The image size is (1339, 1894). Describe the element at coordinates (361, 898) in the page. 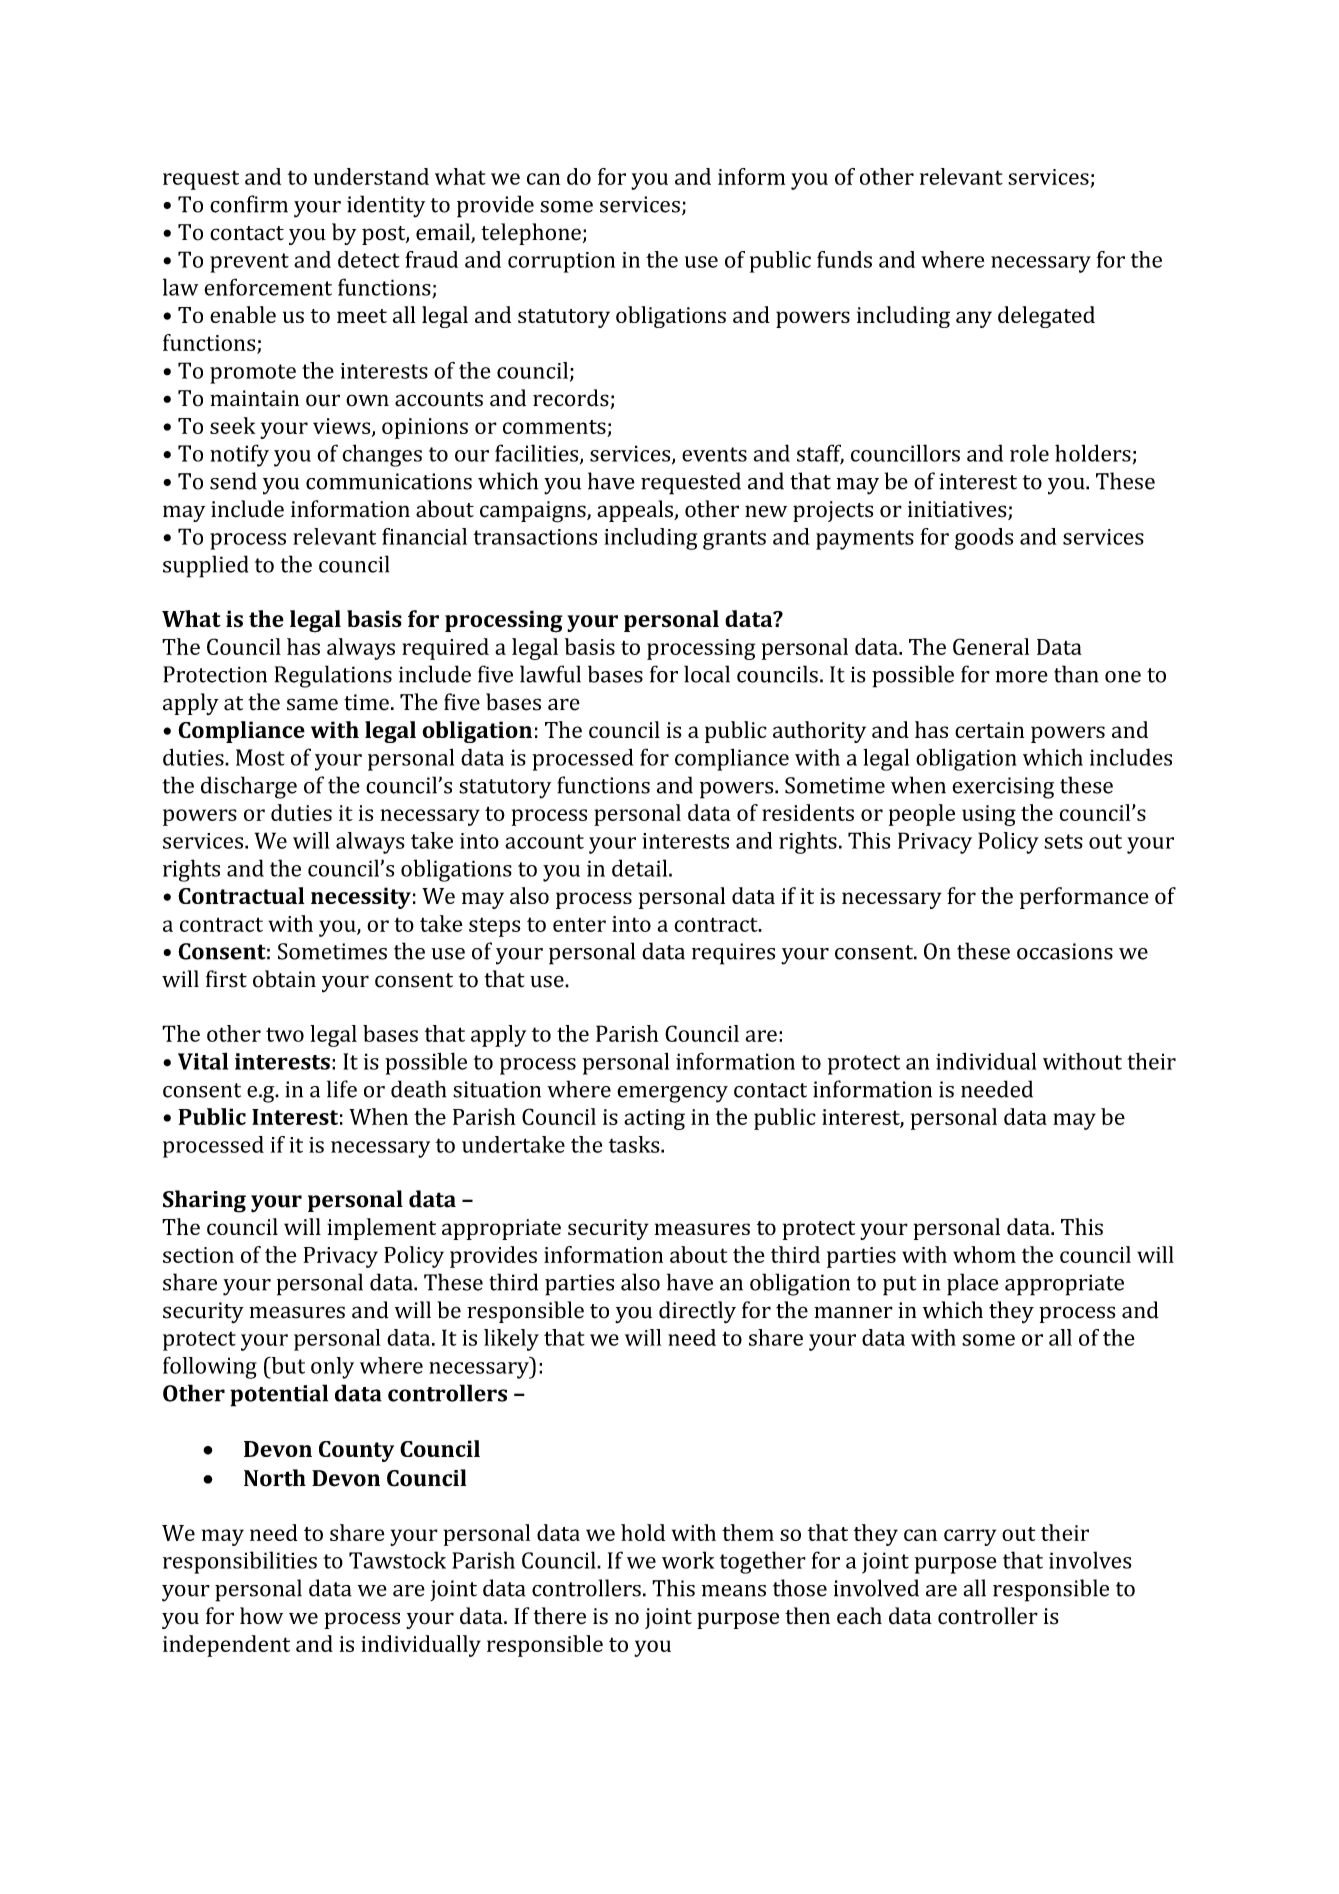

I see `necessity` at that location.
